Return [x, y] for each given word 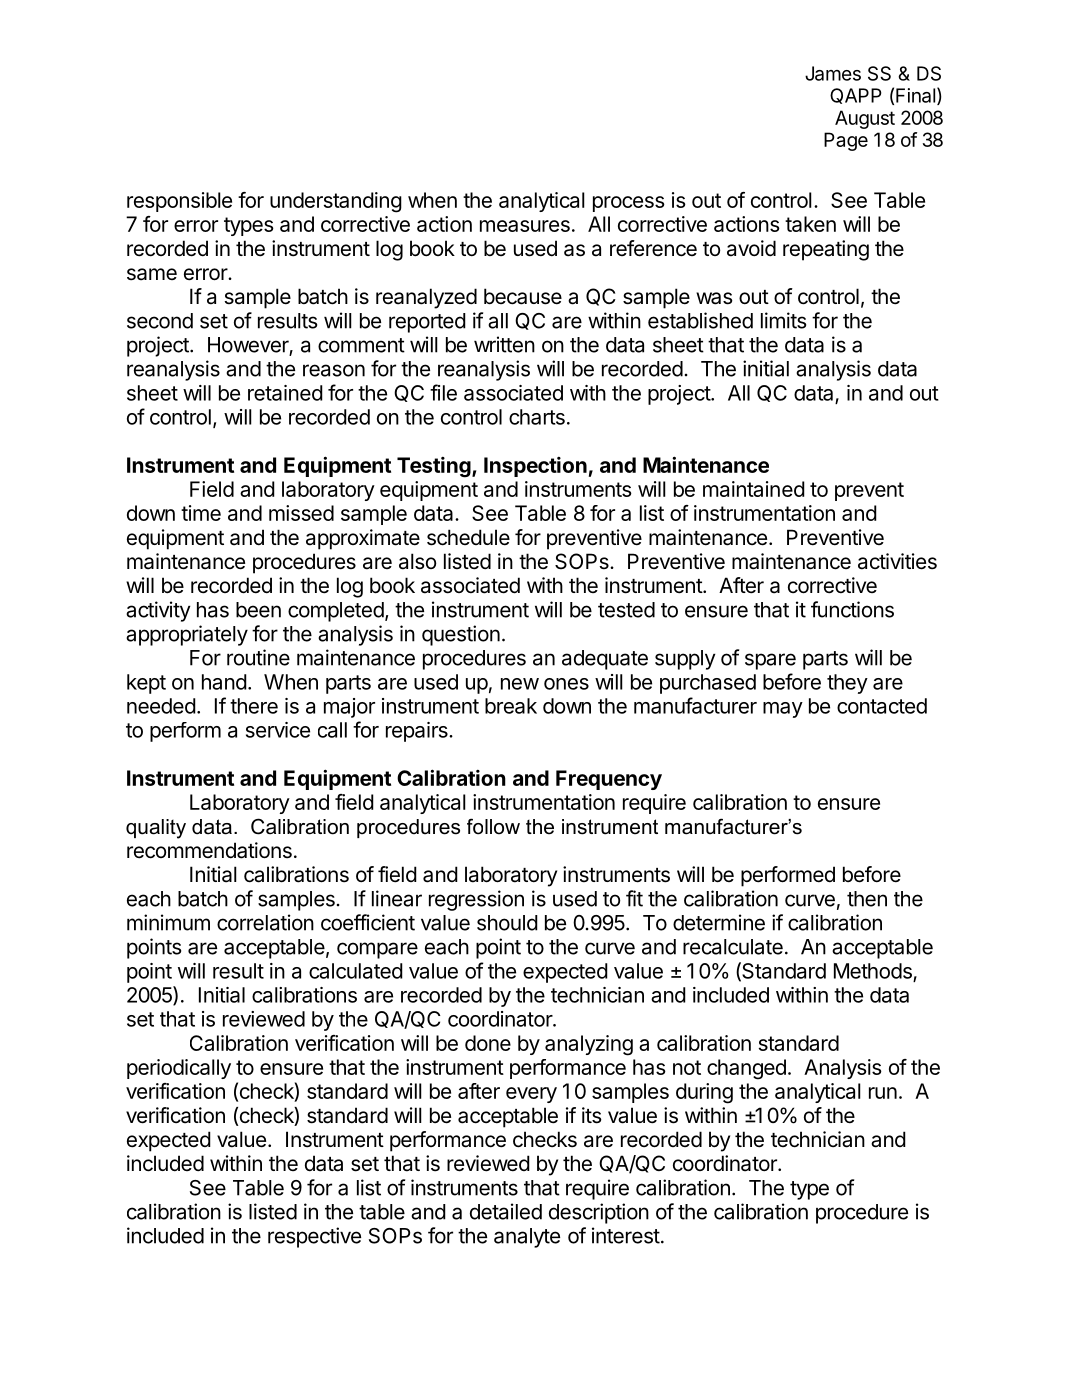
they [847, 684]
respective [314, 1237]
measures [525, 226]
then [867, 899]
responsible [179, 202]
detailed [506, 1211]
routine [258, 657]
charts [537, 417]
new [520, 684]
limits [783, 320]
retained [285, 393]
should [507, 923]
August [865, 119]
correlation [265, 922]
